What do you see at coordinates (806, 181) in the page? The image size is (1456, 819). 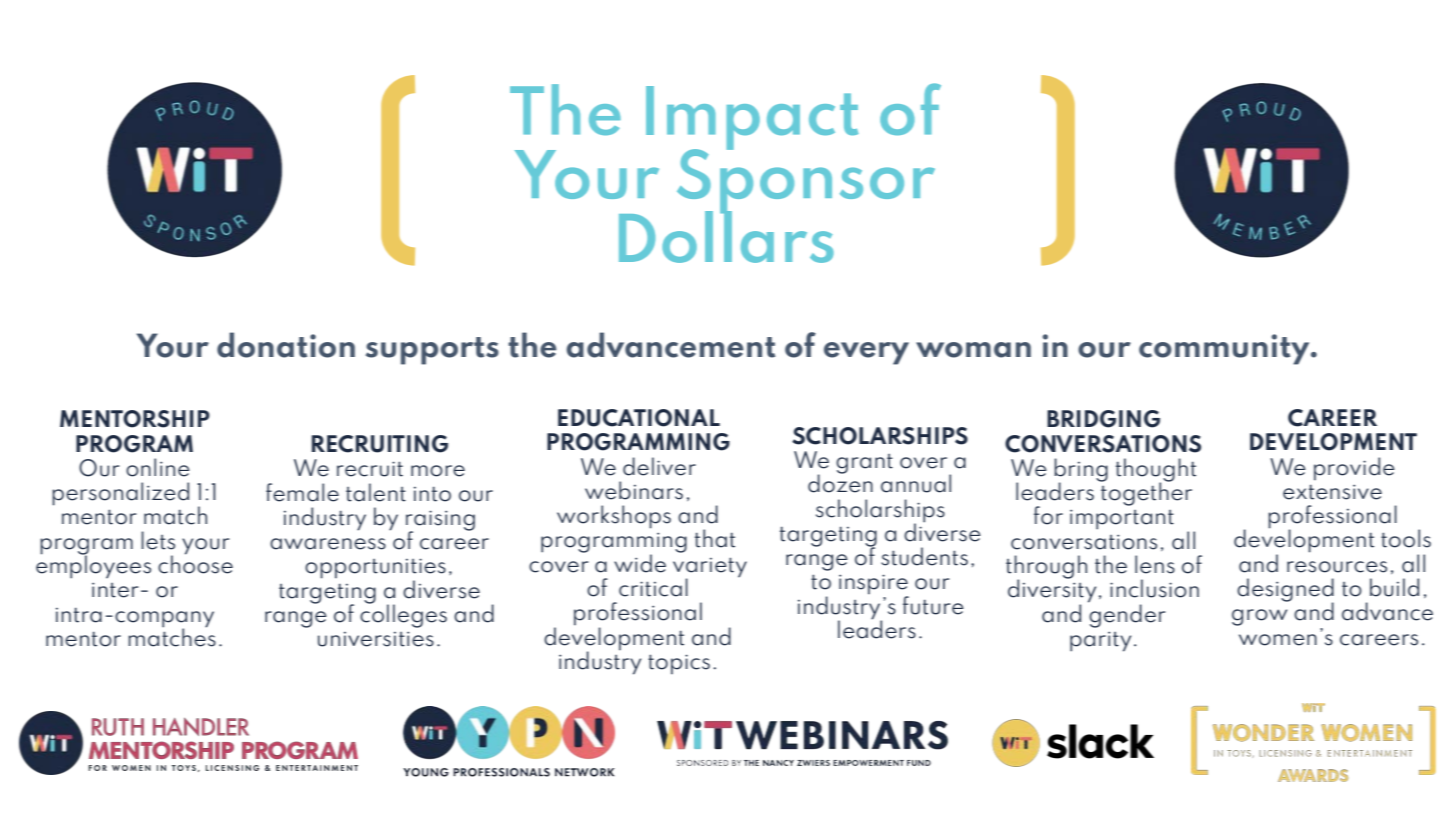 I see `Sponsor` at bounding box center [806, 181].
